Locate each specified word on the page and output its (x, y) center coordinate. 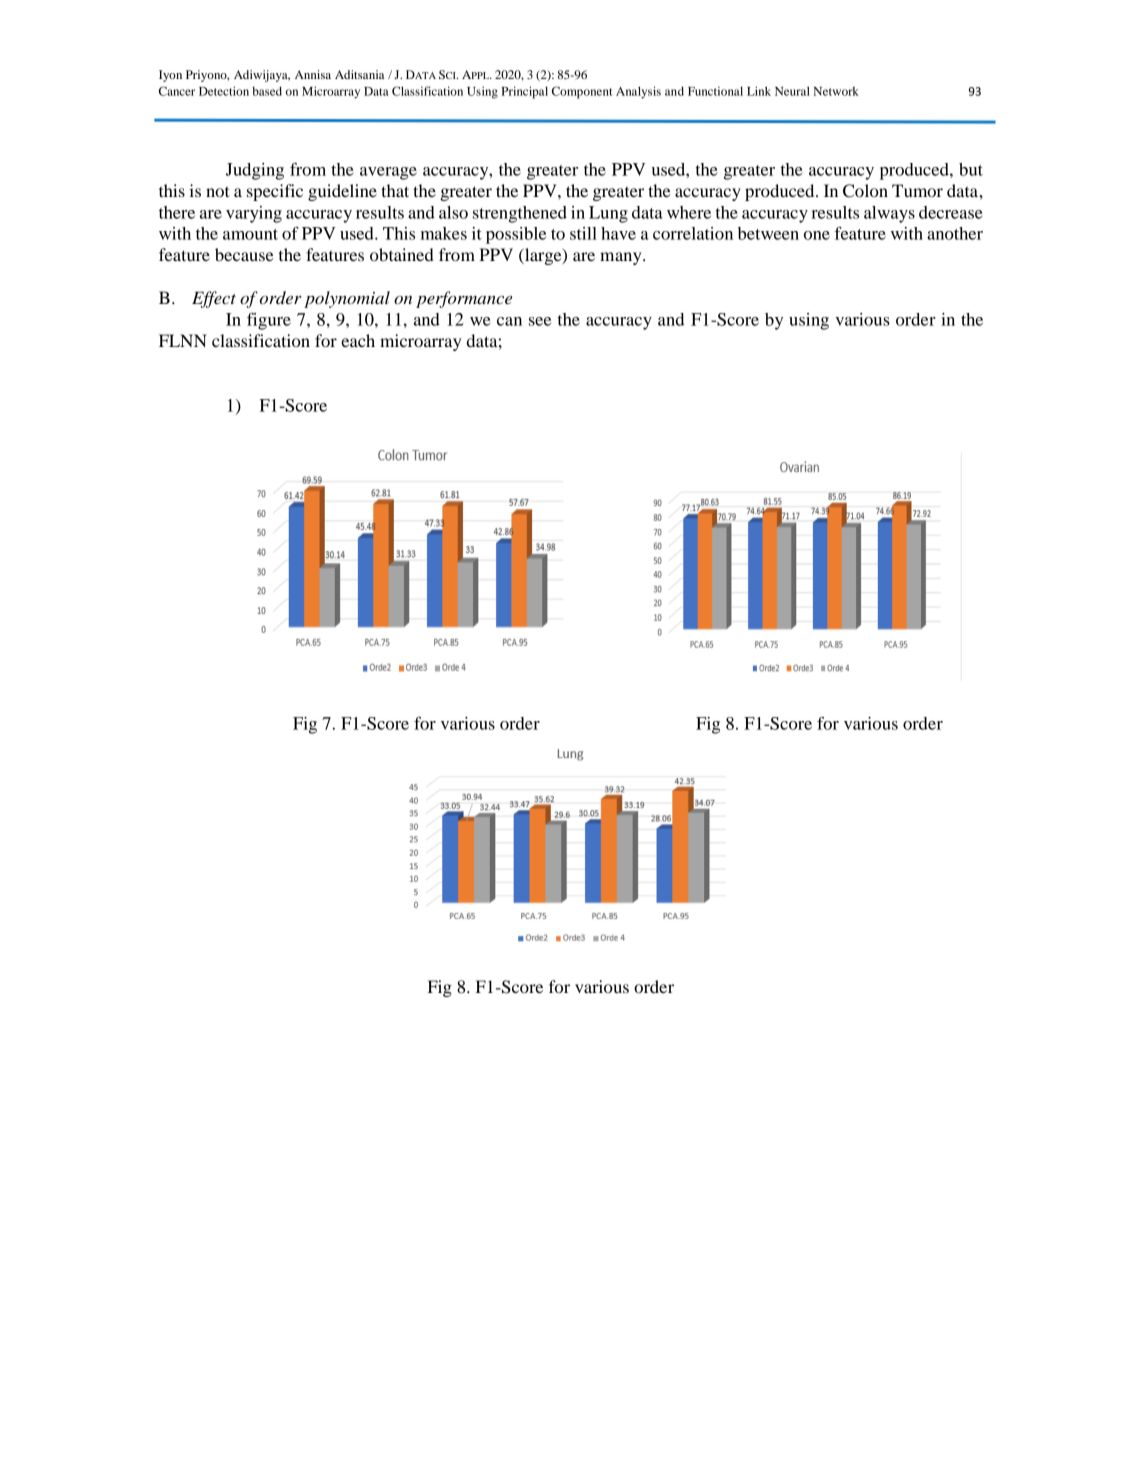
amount (250, 234)
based (267, 91)
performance (464, 299)
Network (836, 91)
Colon (865, 191)
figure (269, 321)
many (622, 258)
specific (275, 192)
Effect (214, 299)
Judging (255, 171)
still (583, 233)
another (955, 233)
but (971, 169)
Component (582, 92)
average (388, 173)
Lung (608, 214)
